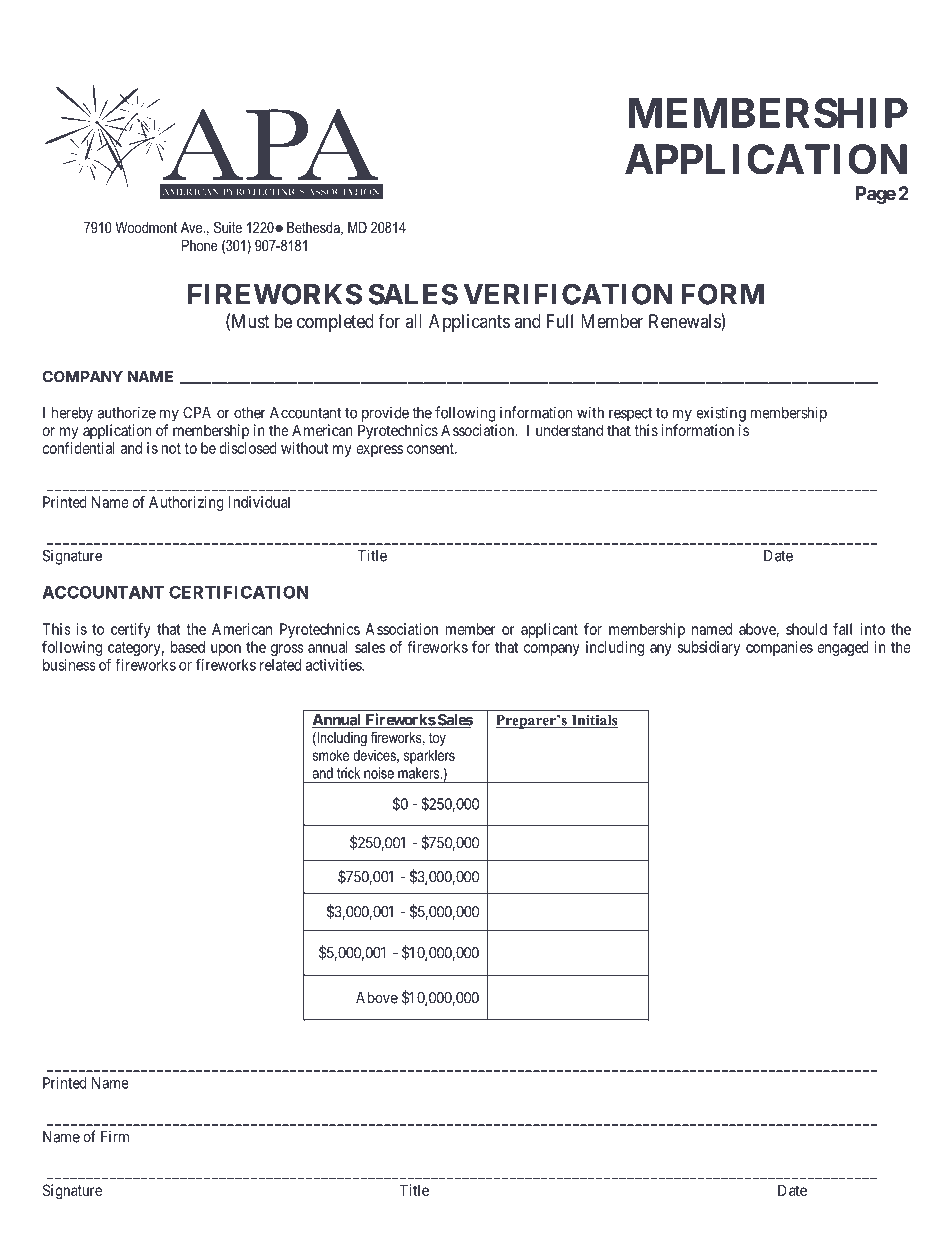 The width and height of the screenshot is (952, 1233). What do you see at coordinates (685, 322) in the screenshot?
I see `Renewals` at bounding box center [685, 322].
